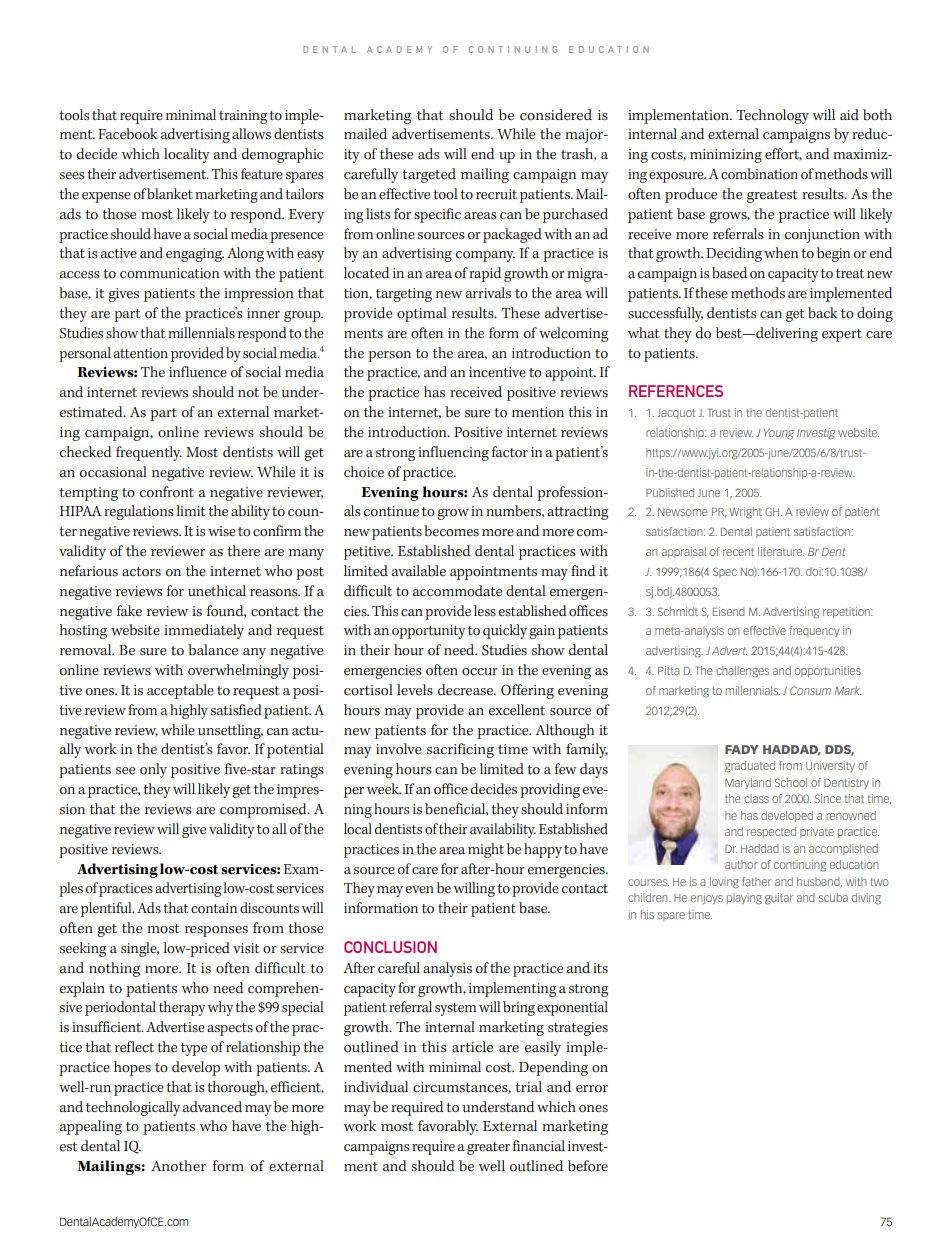  What do you see at coordinates (778, 434) in the image?
I see `Young` at bounding box center [778, 434].
